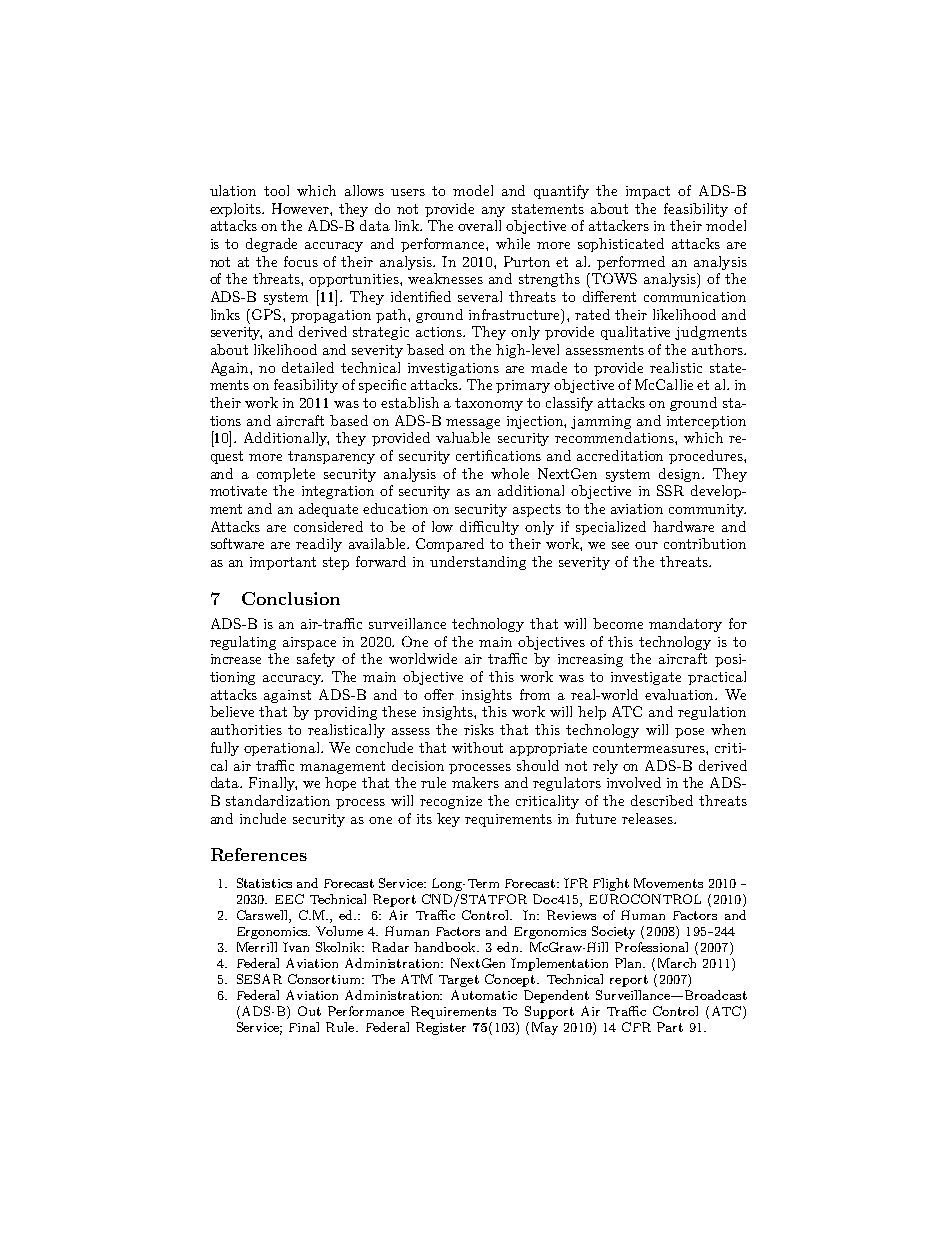  What do you see at coordinates (325, 979) in the document?
I see `Consortium` at bounding box center [325, 979].
